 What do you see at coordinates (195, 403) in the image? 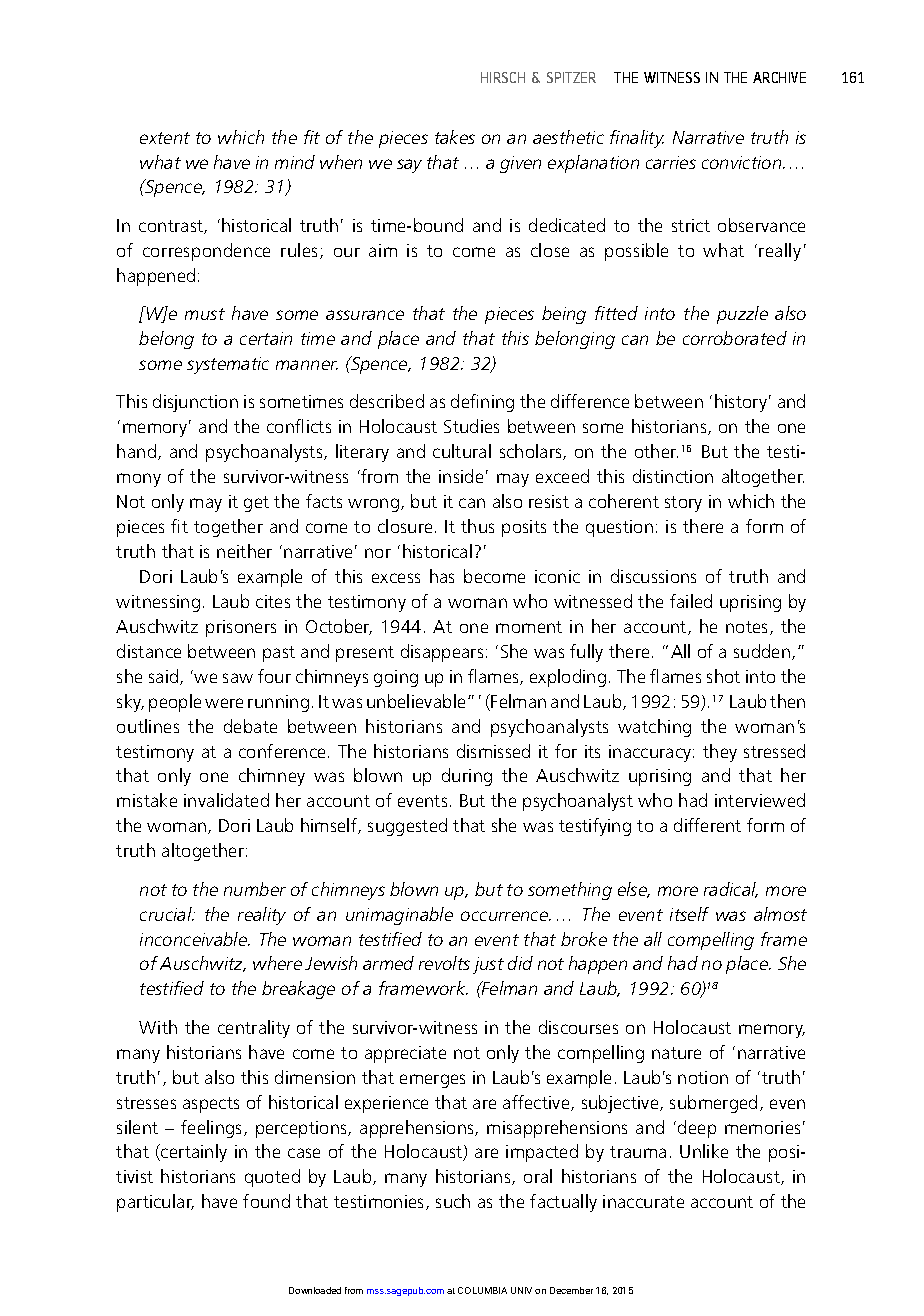
I see `disjunction` at bounding box center [195, 403].
